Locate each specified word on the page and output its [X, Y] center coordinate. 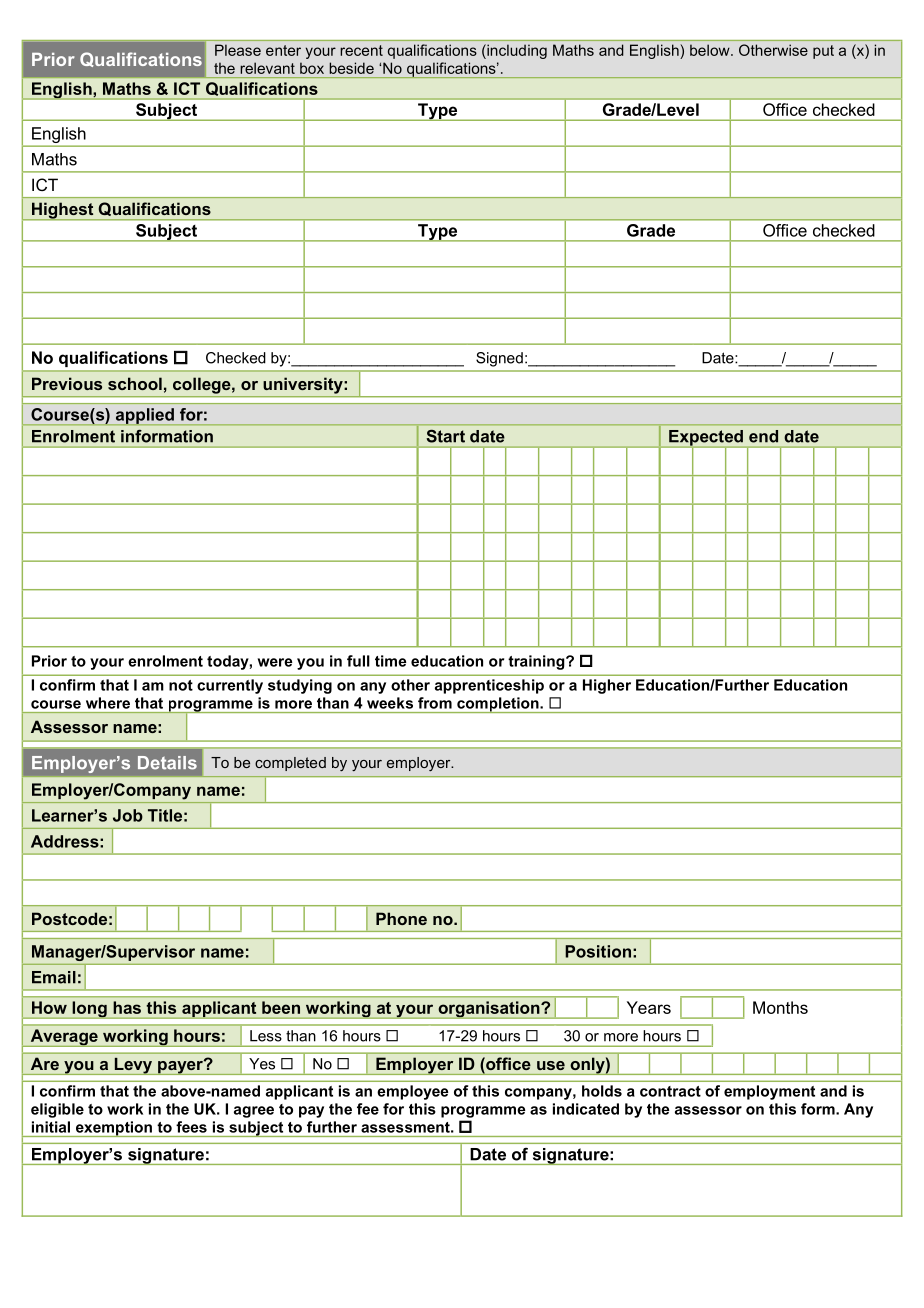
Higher [607, 686]
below [711, 50]
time [391, 661]
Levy [133, 1066]
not [181, 685]
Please [238, 50]
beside [351, 68]
